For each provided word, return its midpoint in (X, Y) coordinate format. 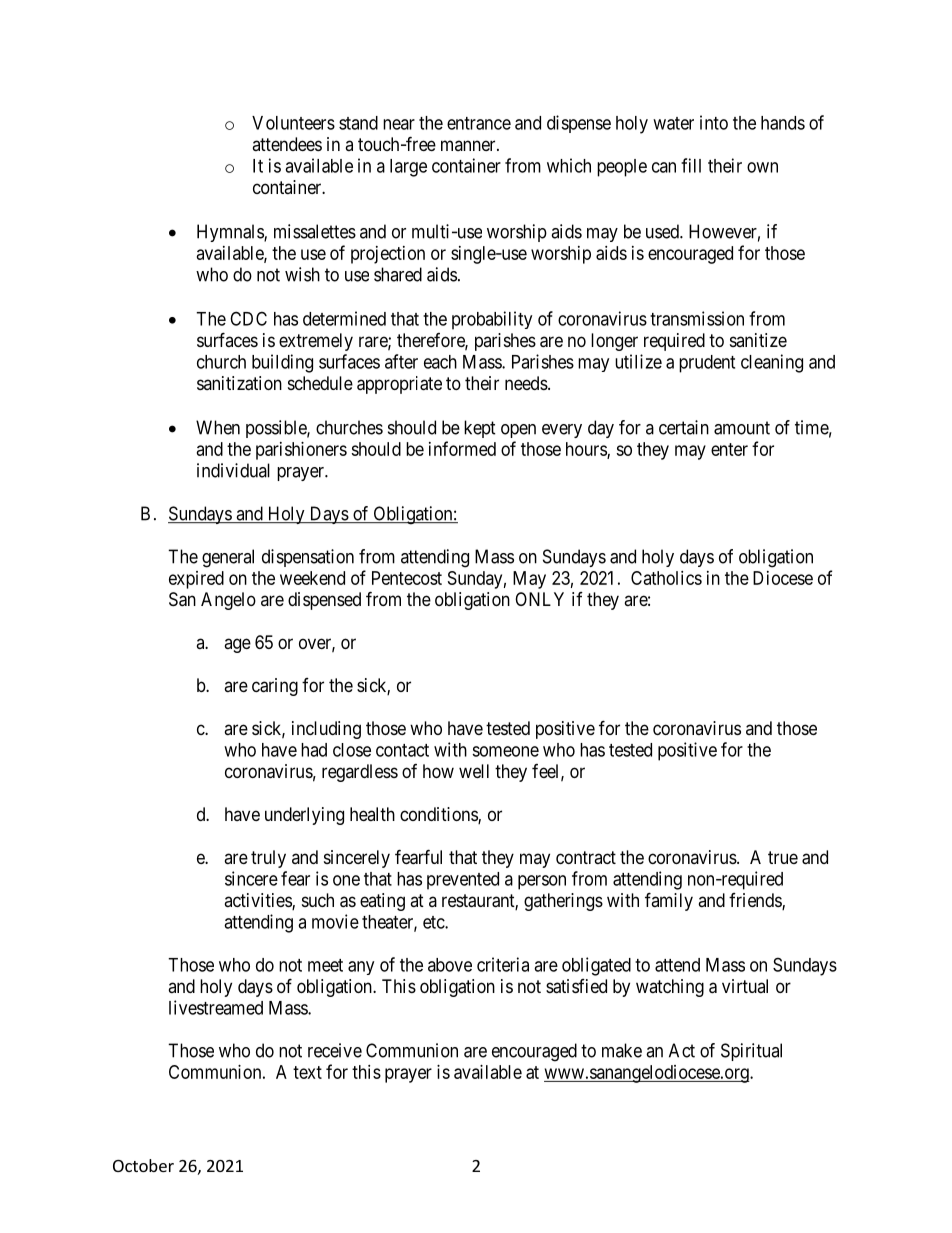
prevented (463, 881)
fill (691, 165)
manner (469, 145)
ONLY (539, 599)
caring (275, 687)
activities (258, 901)
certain (684, 427)
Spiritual (751, 1052)
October (143, 1165)
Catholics (666, 578)
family (669, 901)
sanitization (239, 383)
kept (480, 429)
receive (335, 1050)
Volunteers (293, 123)
